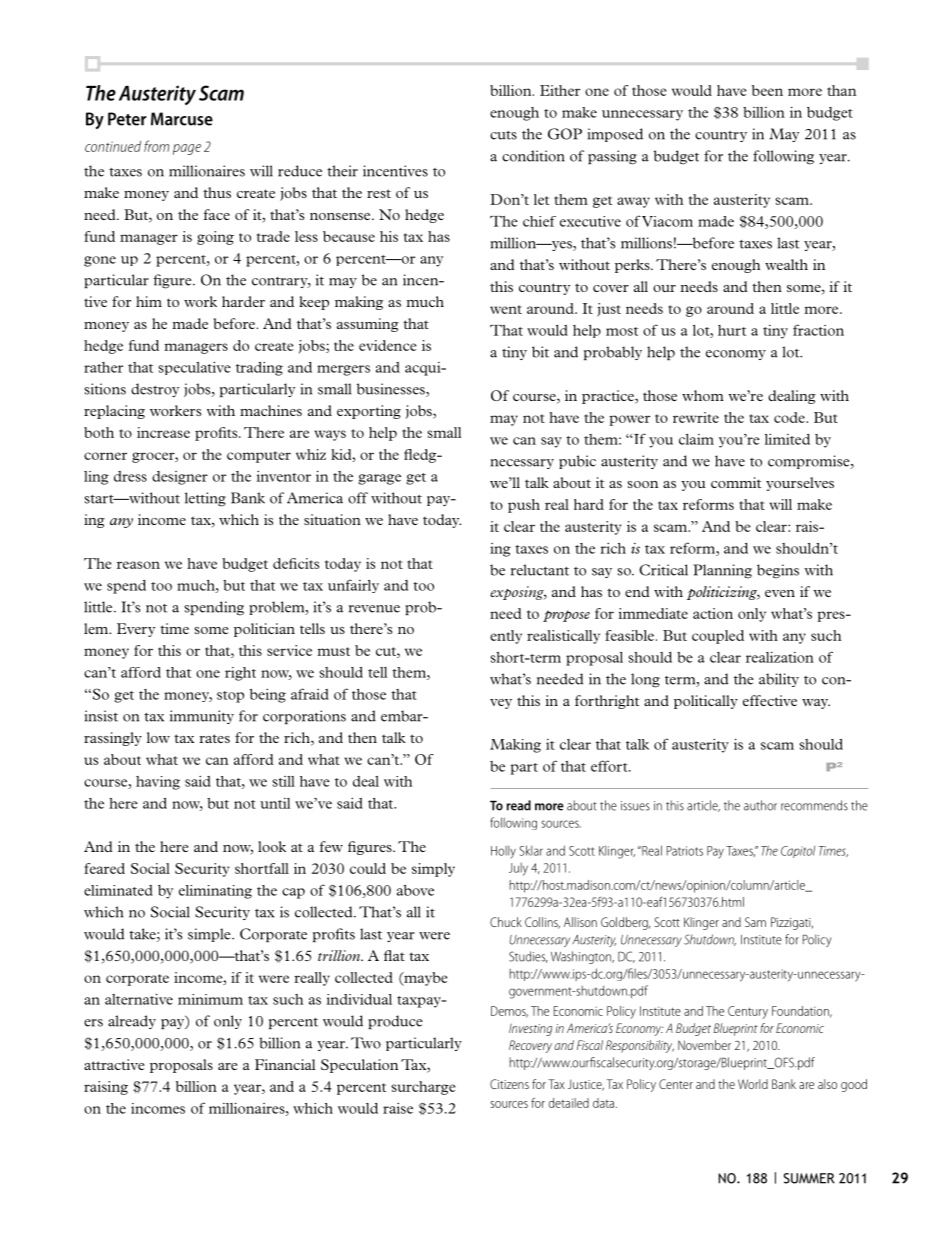 Image resolution: width=952 pixels, height=1233 pixels. What do you see at coordinates (285, 1064) in the screenshot?
I see `Financial` at bounding box center [285, 1064].
